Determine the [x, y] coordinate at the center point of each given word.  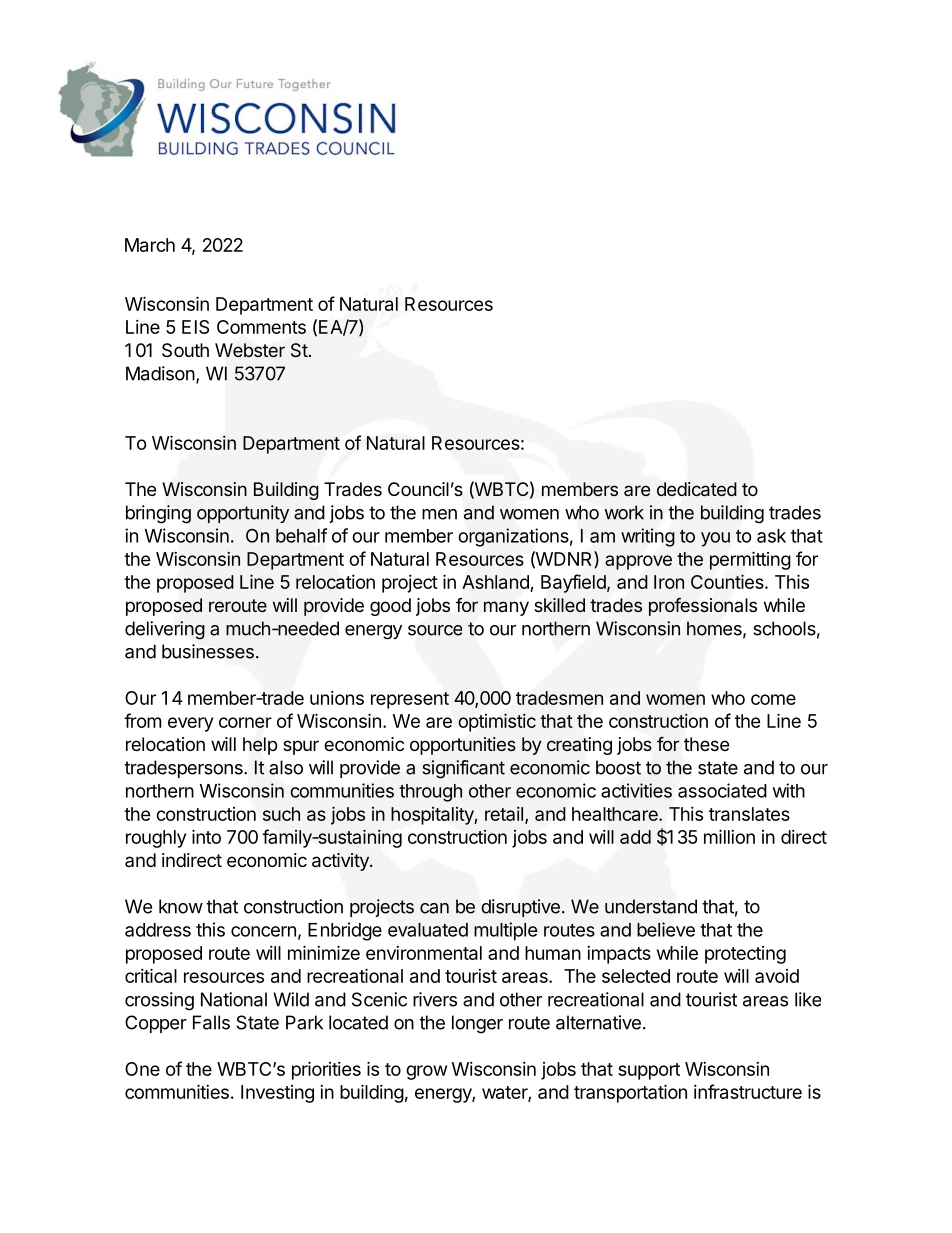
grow [426, 1072]
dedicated [697, 489]
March [150, 245]
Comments [261, 327]
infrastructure [748, 1091]
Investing [277, 1094]
